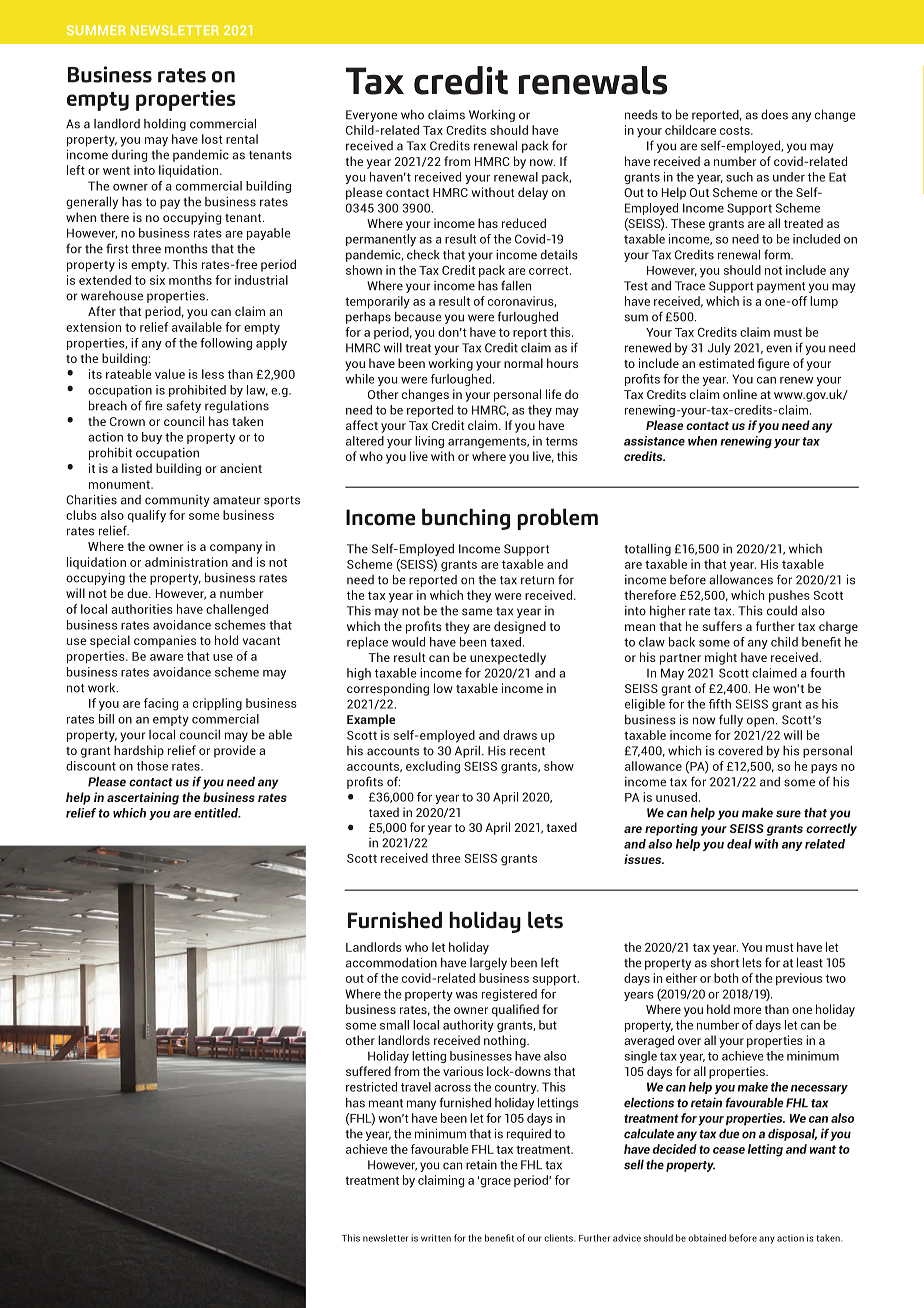 The width and height of the page is (924, 1308). I want to click on restricted, so click(371, 1087).
